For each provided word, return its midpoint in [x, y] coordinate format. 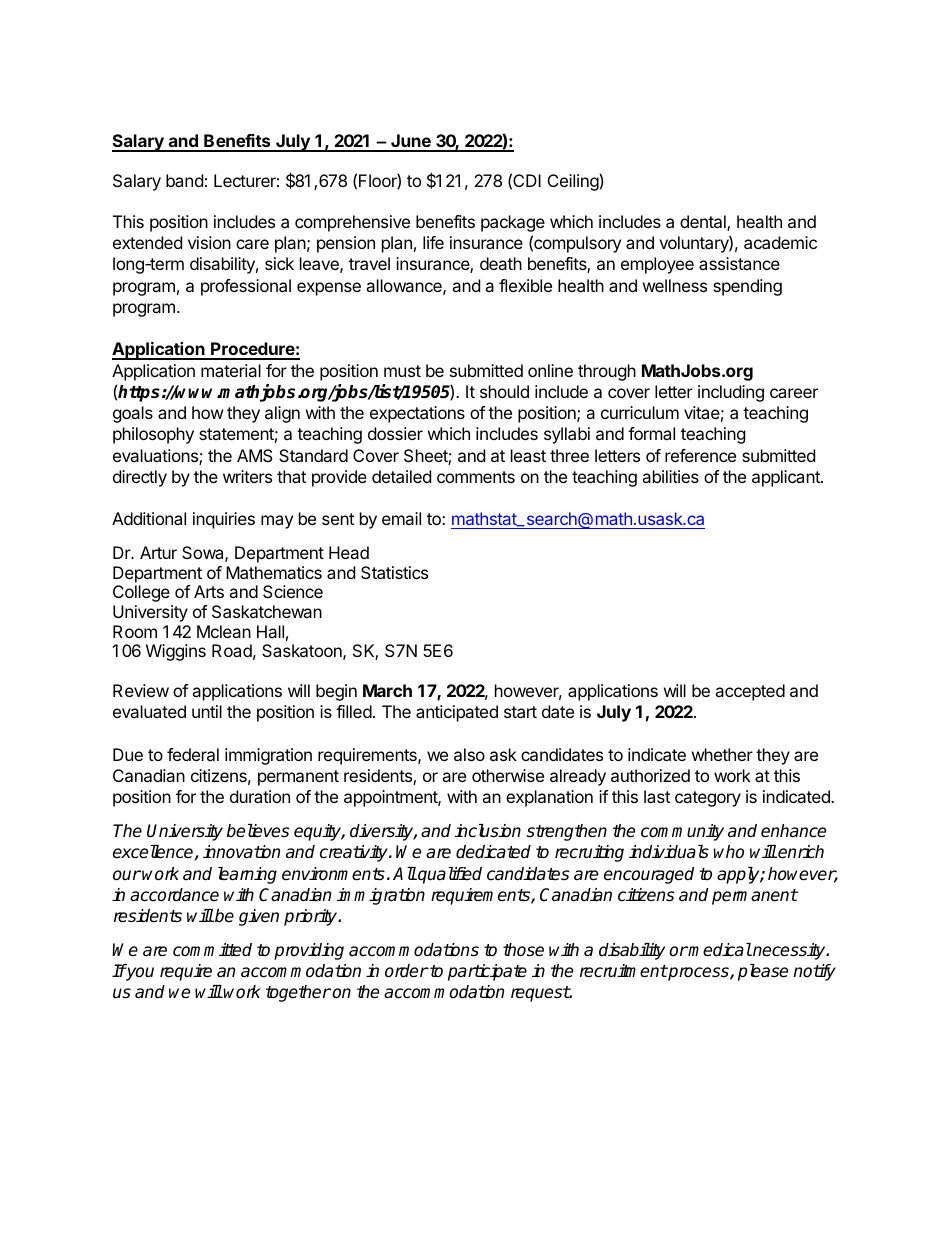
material [231, 370]
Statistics [394, 572]
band [184, 180]
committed [212, 950]
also [469, 754]
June [411, 142]
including [731, 393]
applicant [787, 478]
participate [487, 972]
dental [704, 223]
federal [193, 754]
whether [722, 754]
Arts [209, 591]
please [763, 972]
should [504, 391]
